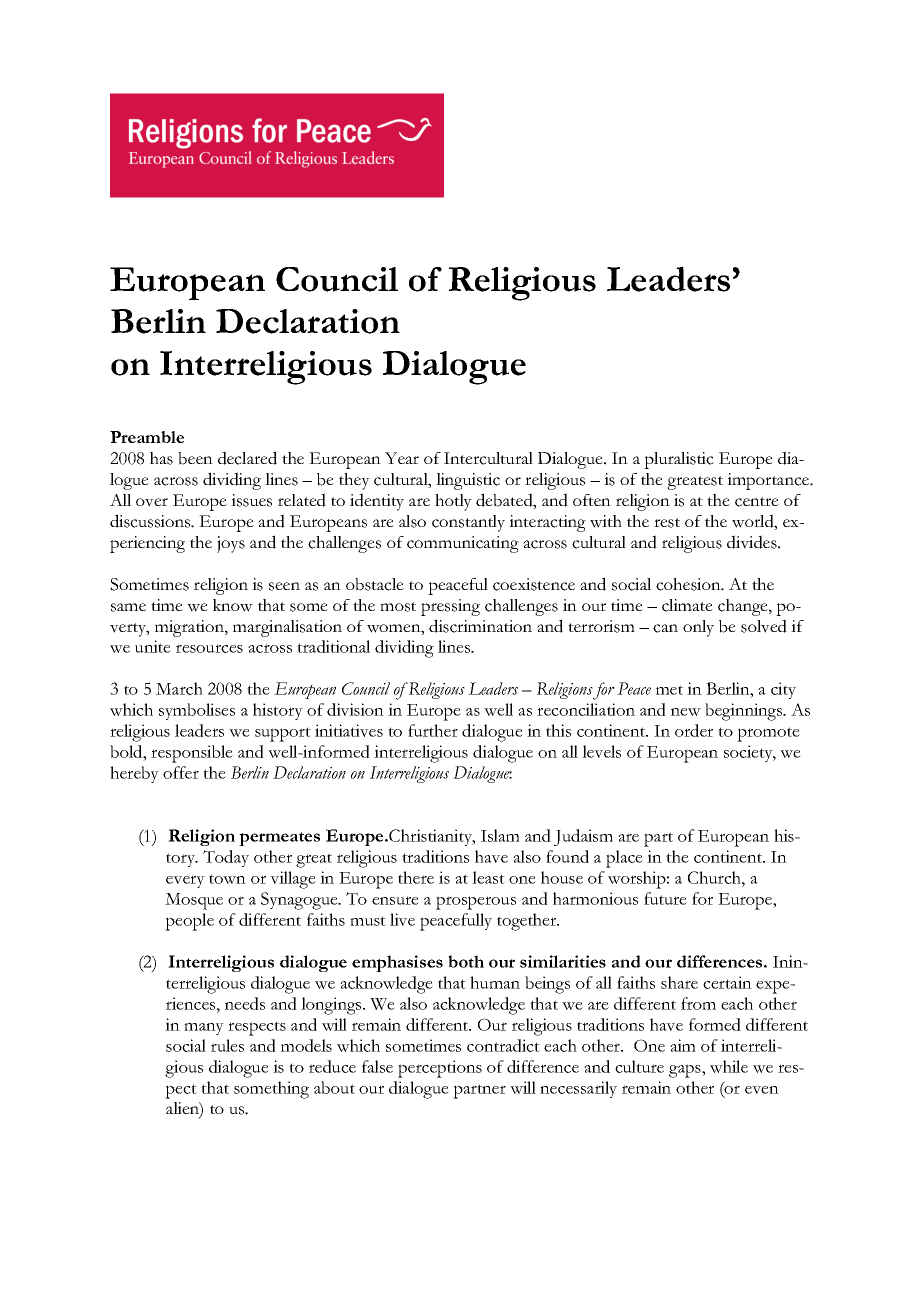 This image has width=924, height=1308. I want to click on linguistic, so click(468, 481).
